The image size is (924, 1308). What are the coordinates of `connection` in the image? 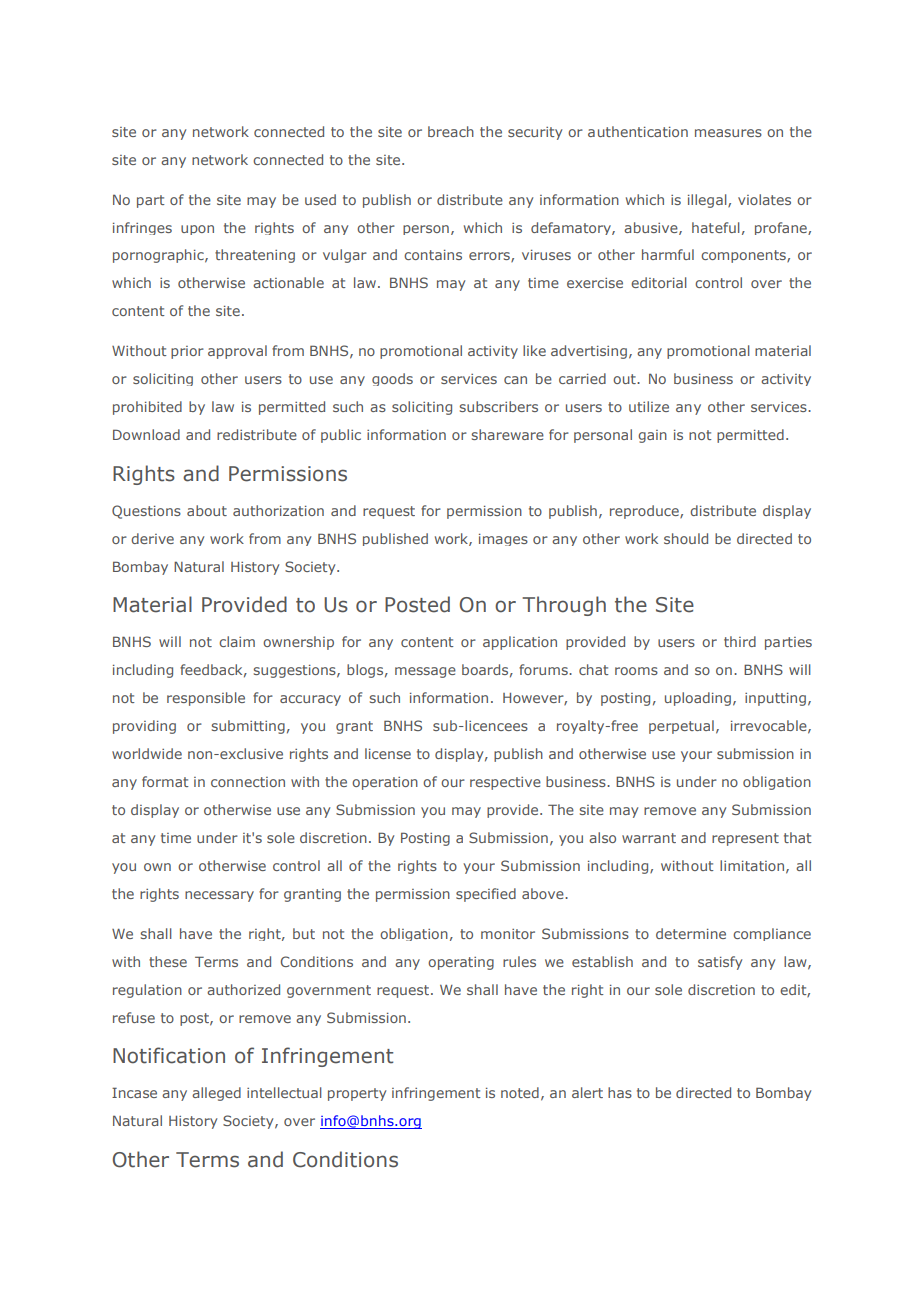 It's located at (248, 782).
